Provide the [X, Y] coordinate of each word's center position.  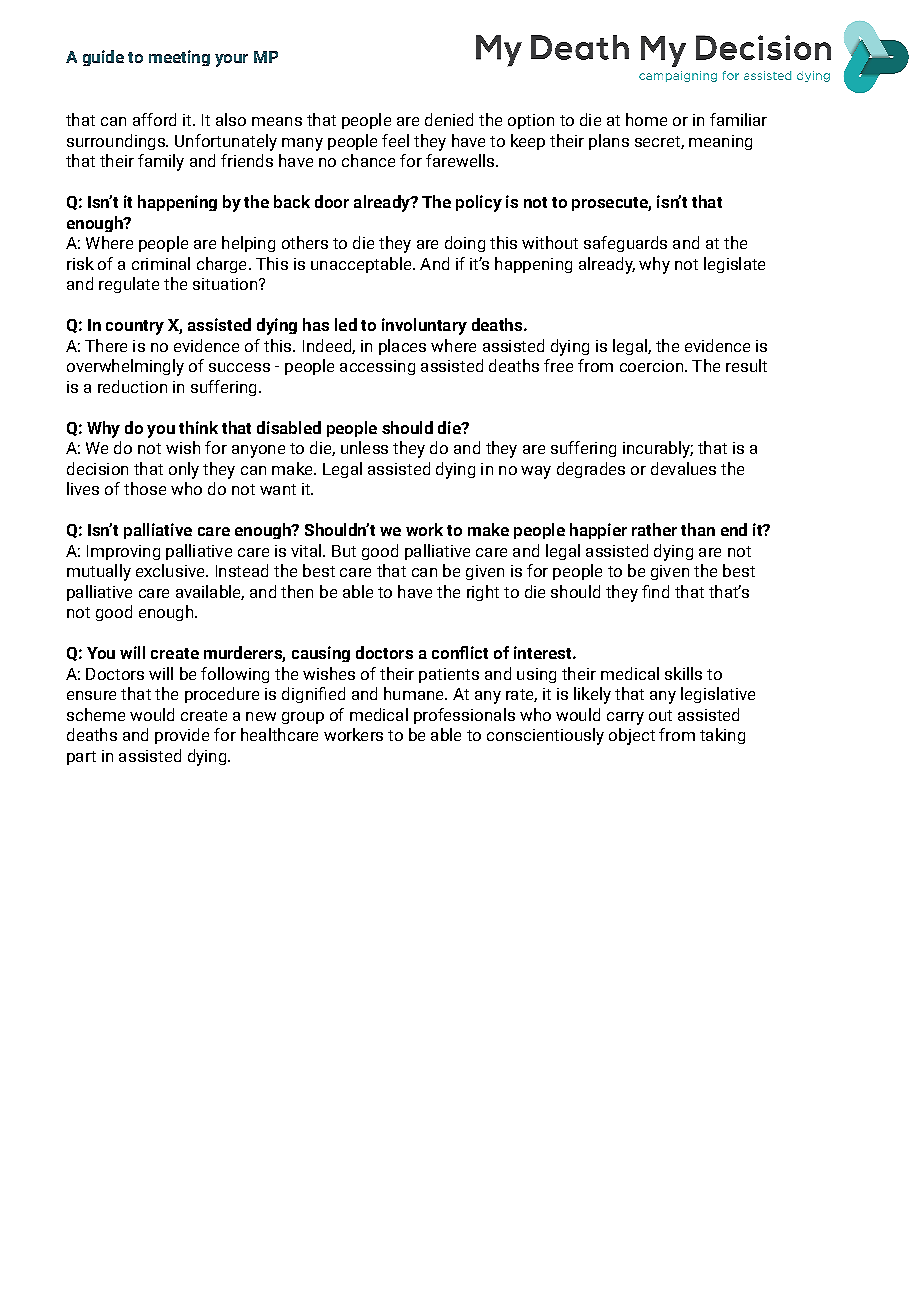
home [646, 119]
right [483, 593]
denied [449, 119]
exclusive [171, 570]
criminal [161, 263]
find [655, 591]
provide [182, 736]
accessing [377, 367]
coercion [651, 366]
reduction [132, 386]
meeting [179, 58]
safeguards [625, 244]
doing [465, 244]
